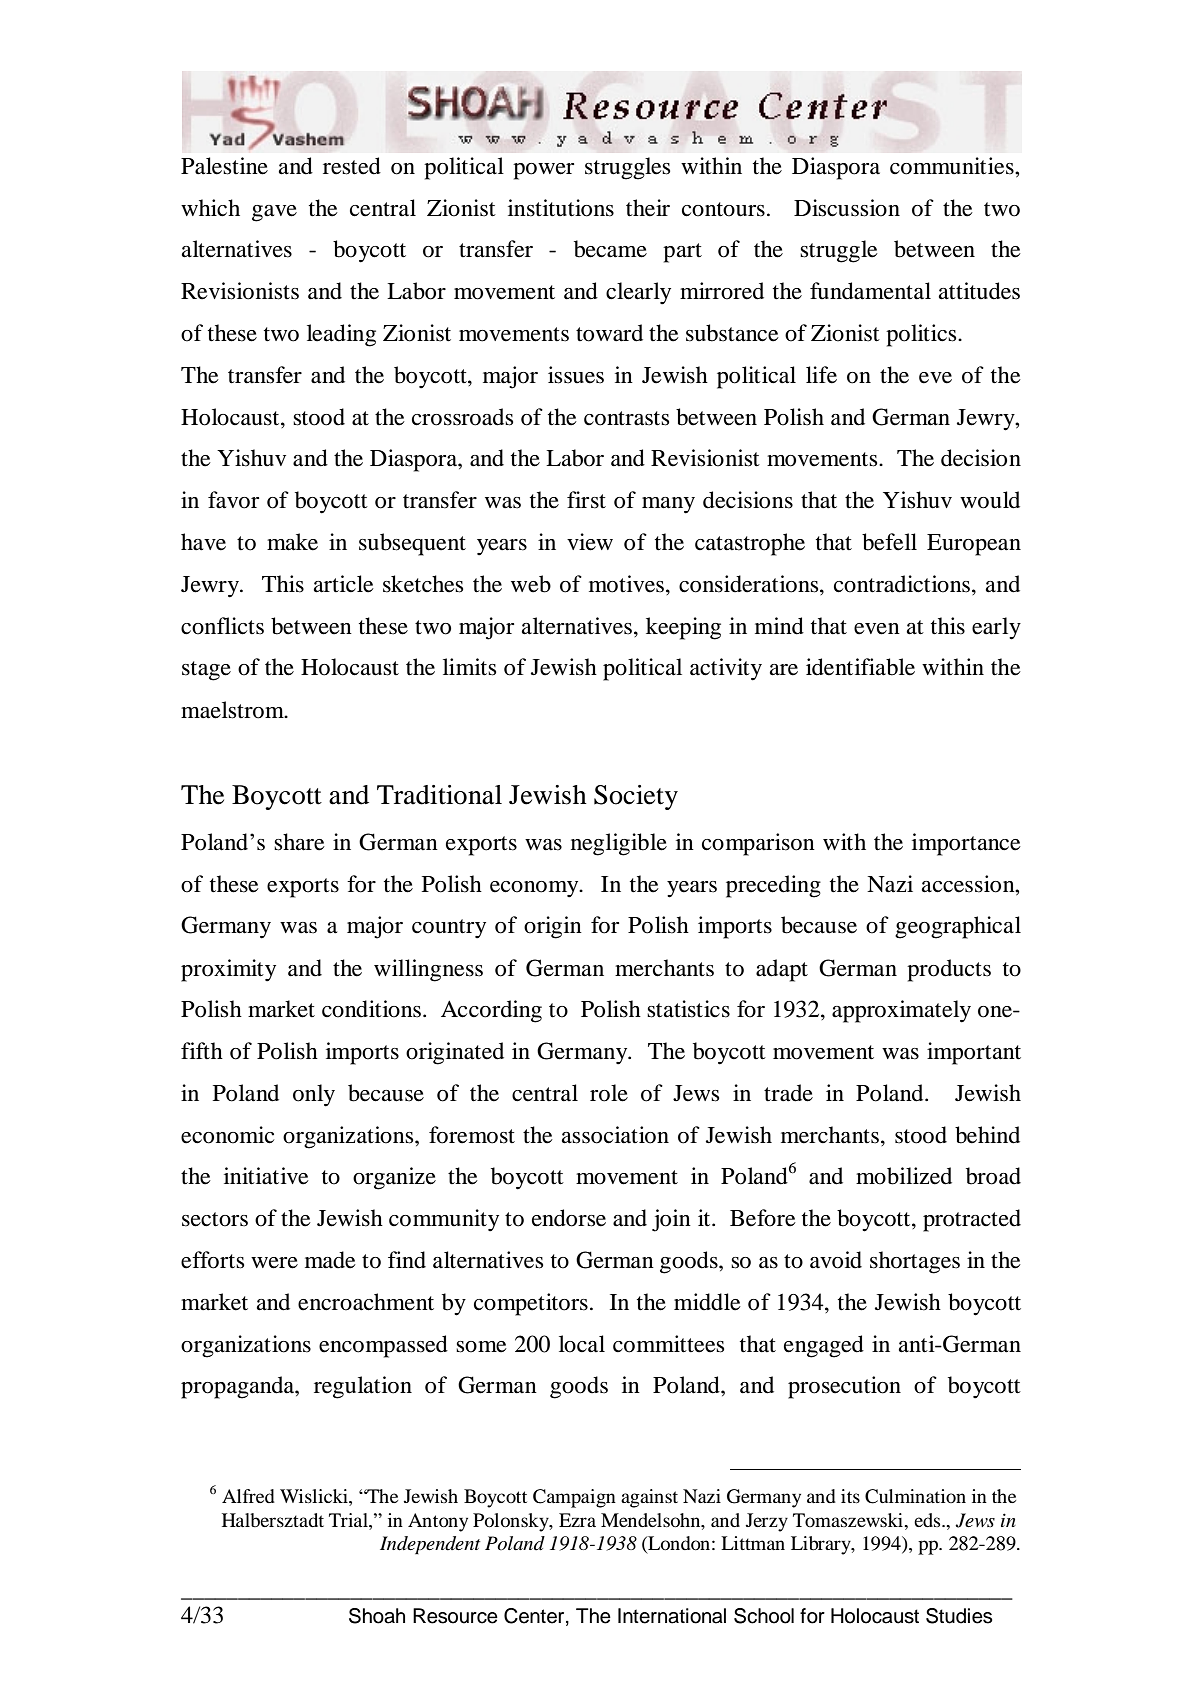  Describe the element at coordinates (274, 1263) in the image. I see `were` at that location.
